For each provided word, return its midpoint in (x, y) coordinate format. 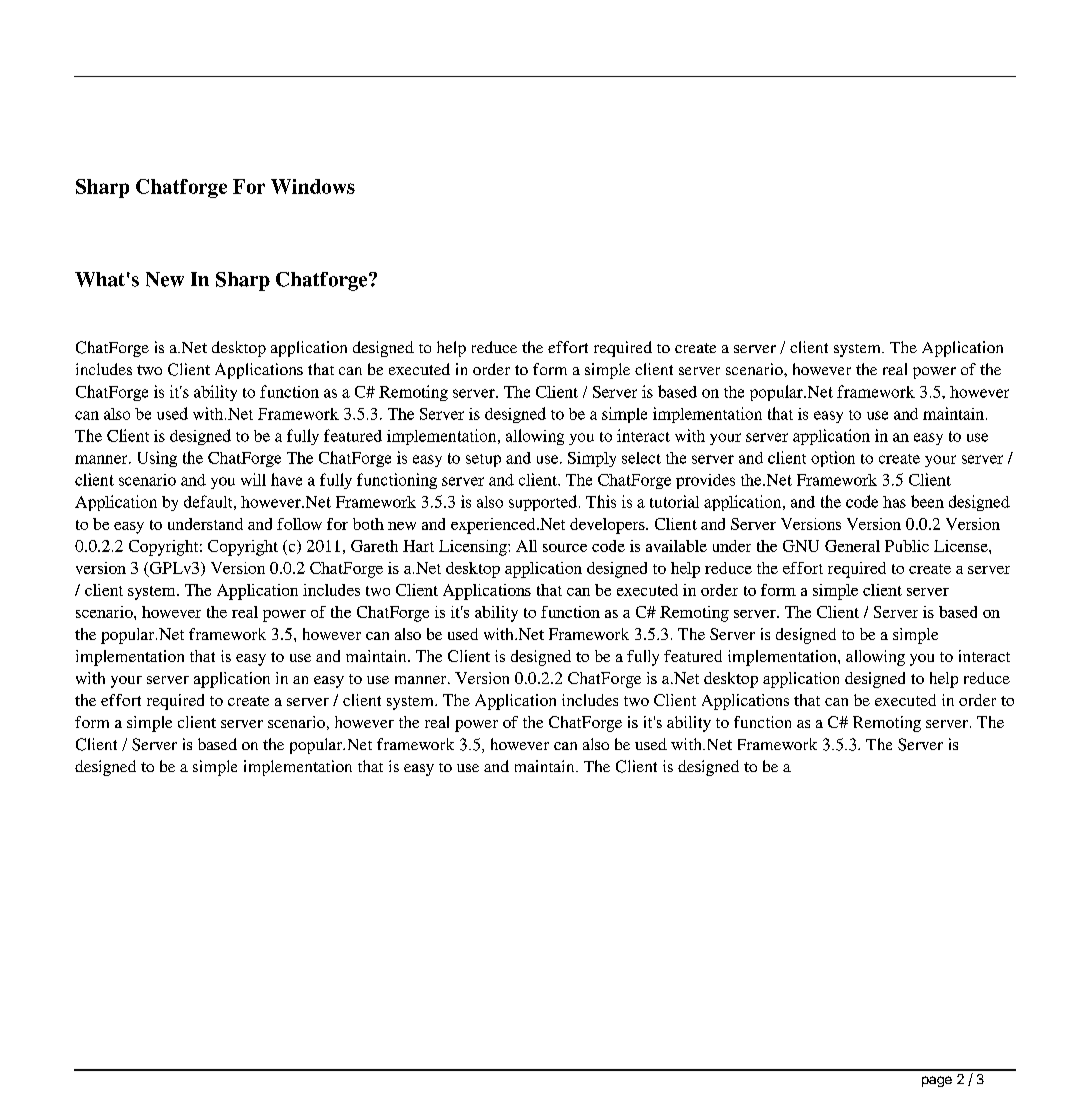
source (565, 548)
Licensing (474, 548)
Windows (313, 186)
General (852, 546)
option (833, 459)
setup (483, 460)
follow (299, 524)
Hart (418, 546)
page (937, 1081)
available (676, 546)
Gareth (374, 546)
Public (907, 546)
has (894, 502)
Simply (592, 459)
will (253, 479)
